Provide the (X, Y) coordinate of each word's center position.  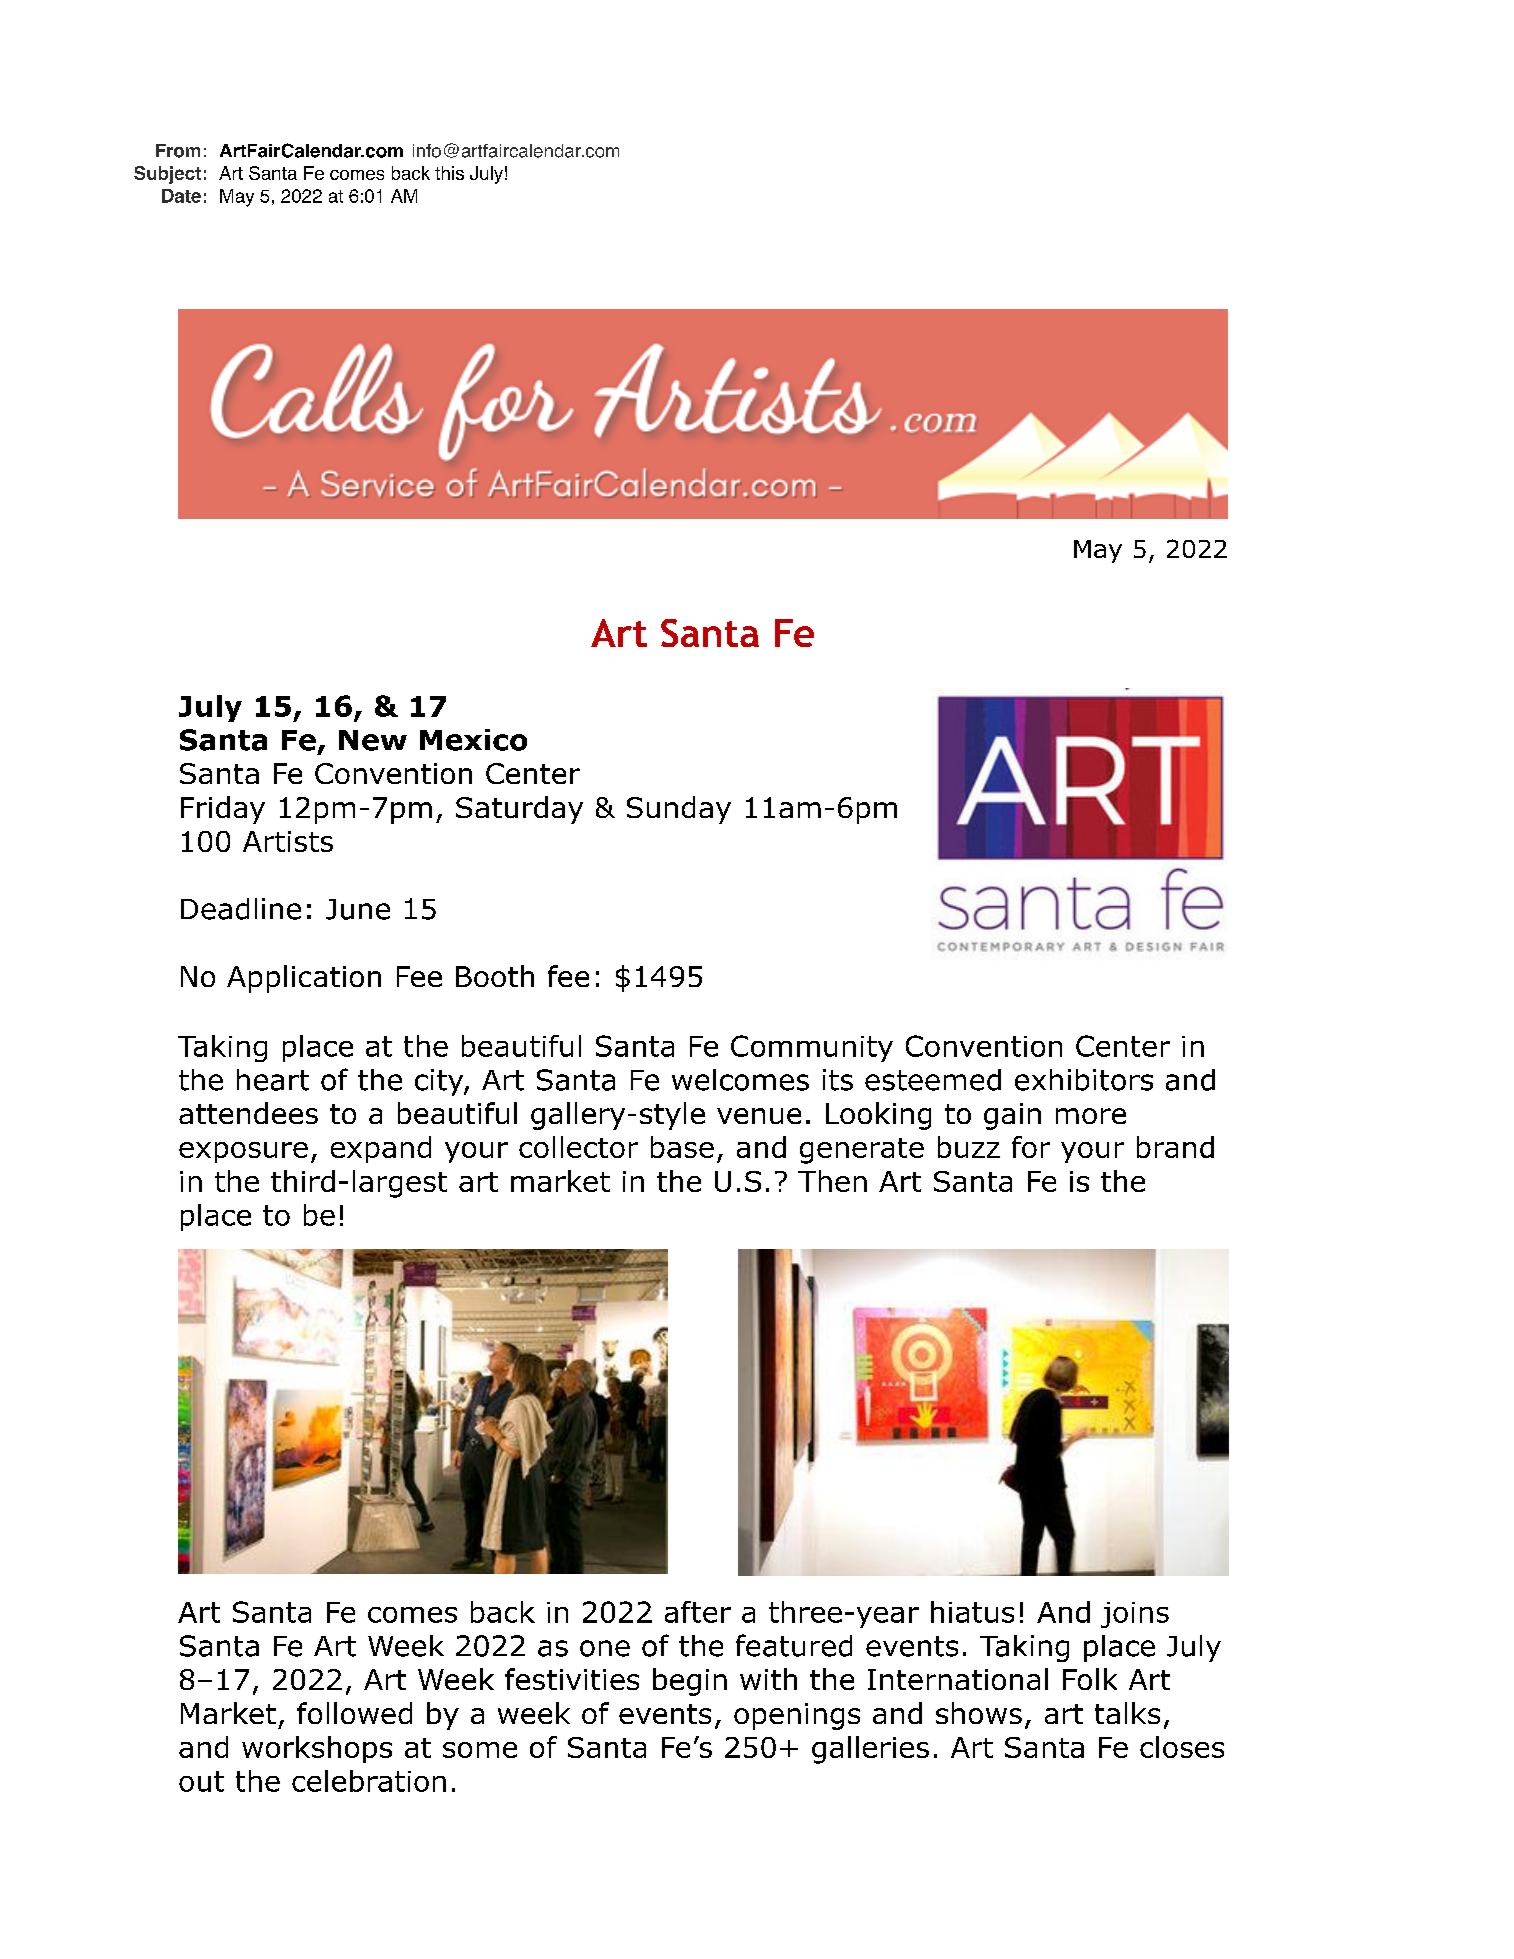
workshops (317, 1749)
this (449, 173)
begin (690, 1682)
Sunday (679, 810)
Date (181, 196)
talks (1127, 1713)
